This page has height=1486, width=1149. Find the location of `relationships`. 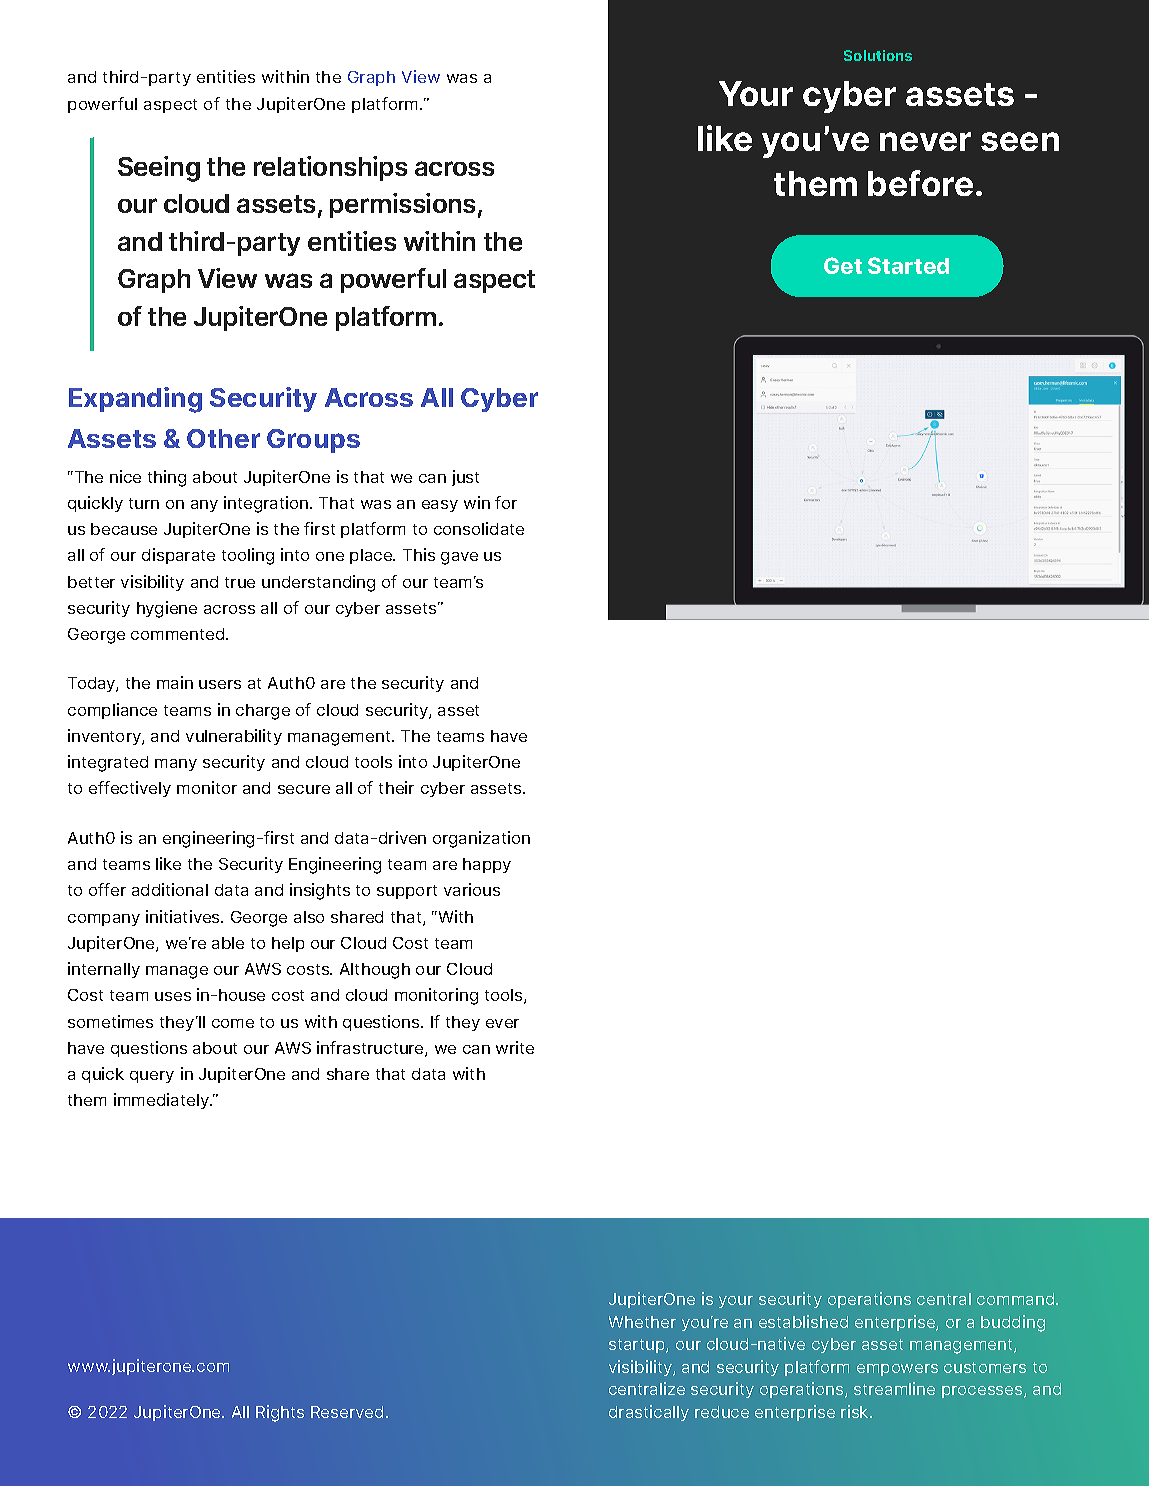

relationships is located at coordinates (330, 168).
